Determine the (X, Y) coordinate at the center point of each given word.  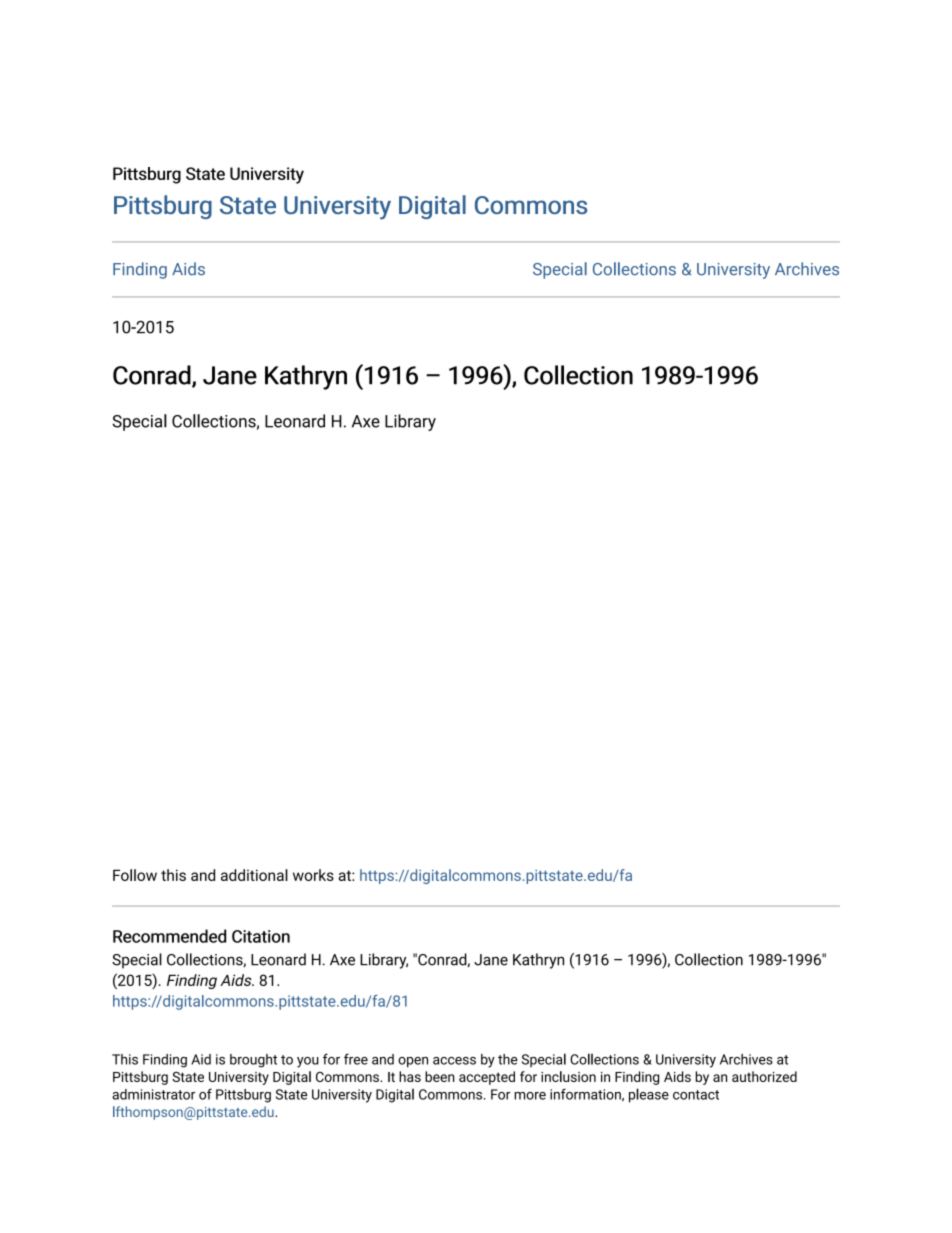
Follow (135, 875)
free (356, 1059)
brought (253, 1061)
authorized (764, 1076)
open (413, 1062)
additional (254, 875)
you (308, 1062)
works (313, 875)
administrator (153, 1094)
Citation (261, 936)
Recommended (169, 936)
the (508, 1059)
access (454, 1061)
